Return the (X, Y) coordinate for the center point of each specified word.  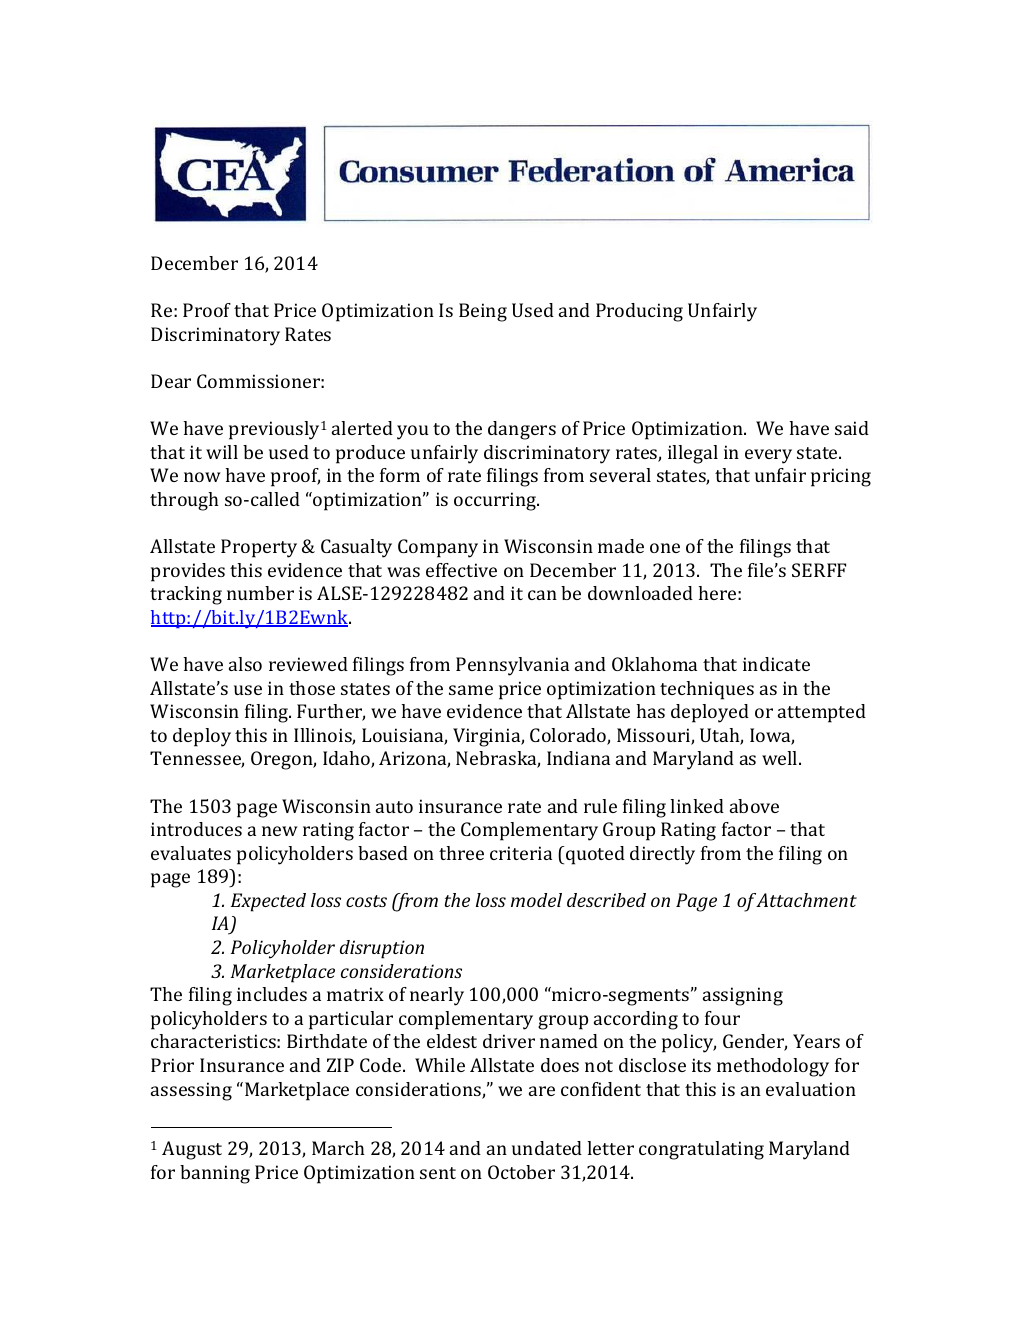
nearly (437, 996)
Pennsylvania (512, 666)
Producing (639, 312)
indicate (776, 664)
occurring (496, 501)
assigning (743, 996)
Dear (171, 381)
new (280, 831)
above (754, 806)
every (768, 456)
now (202, 477)
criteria (521, 853)
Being (483, 312)
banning (215, 1174)
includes (272, 994)
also (245, 664)
